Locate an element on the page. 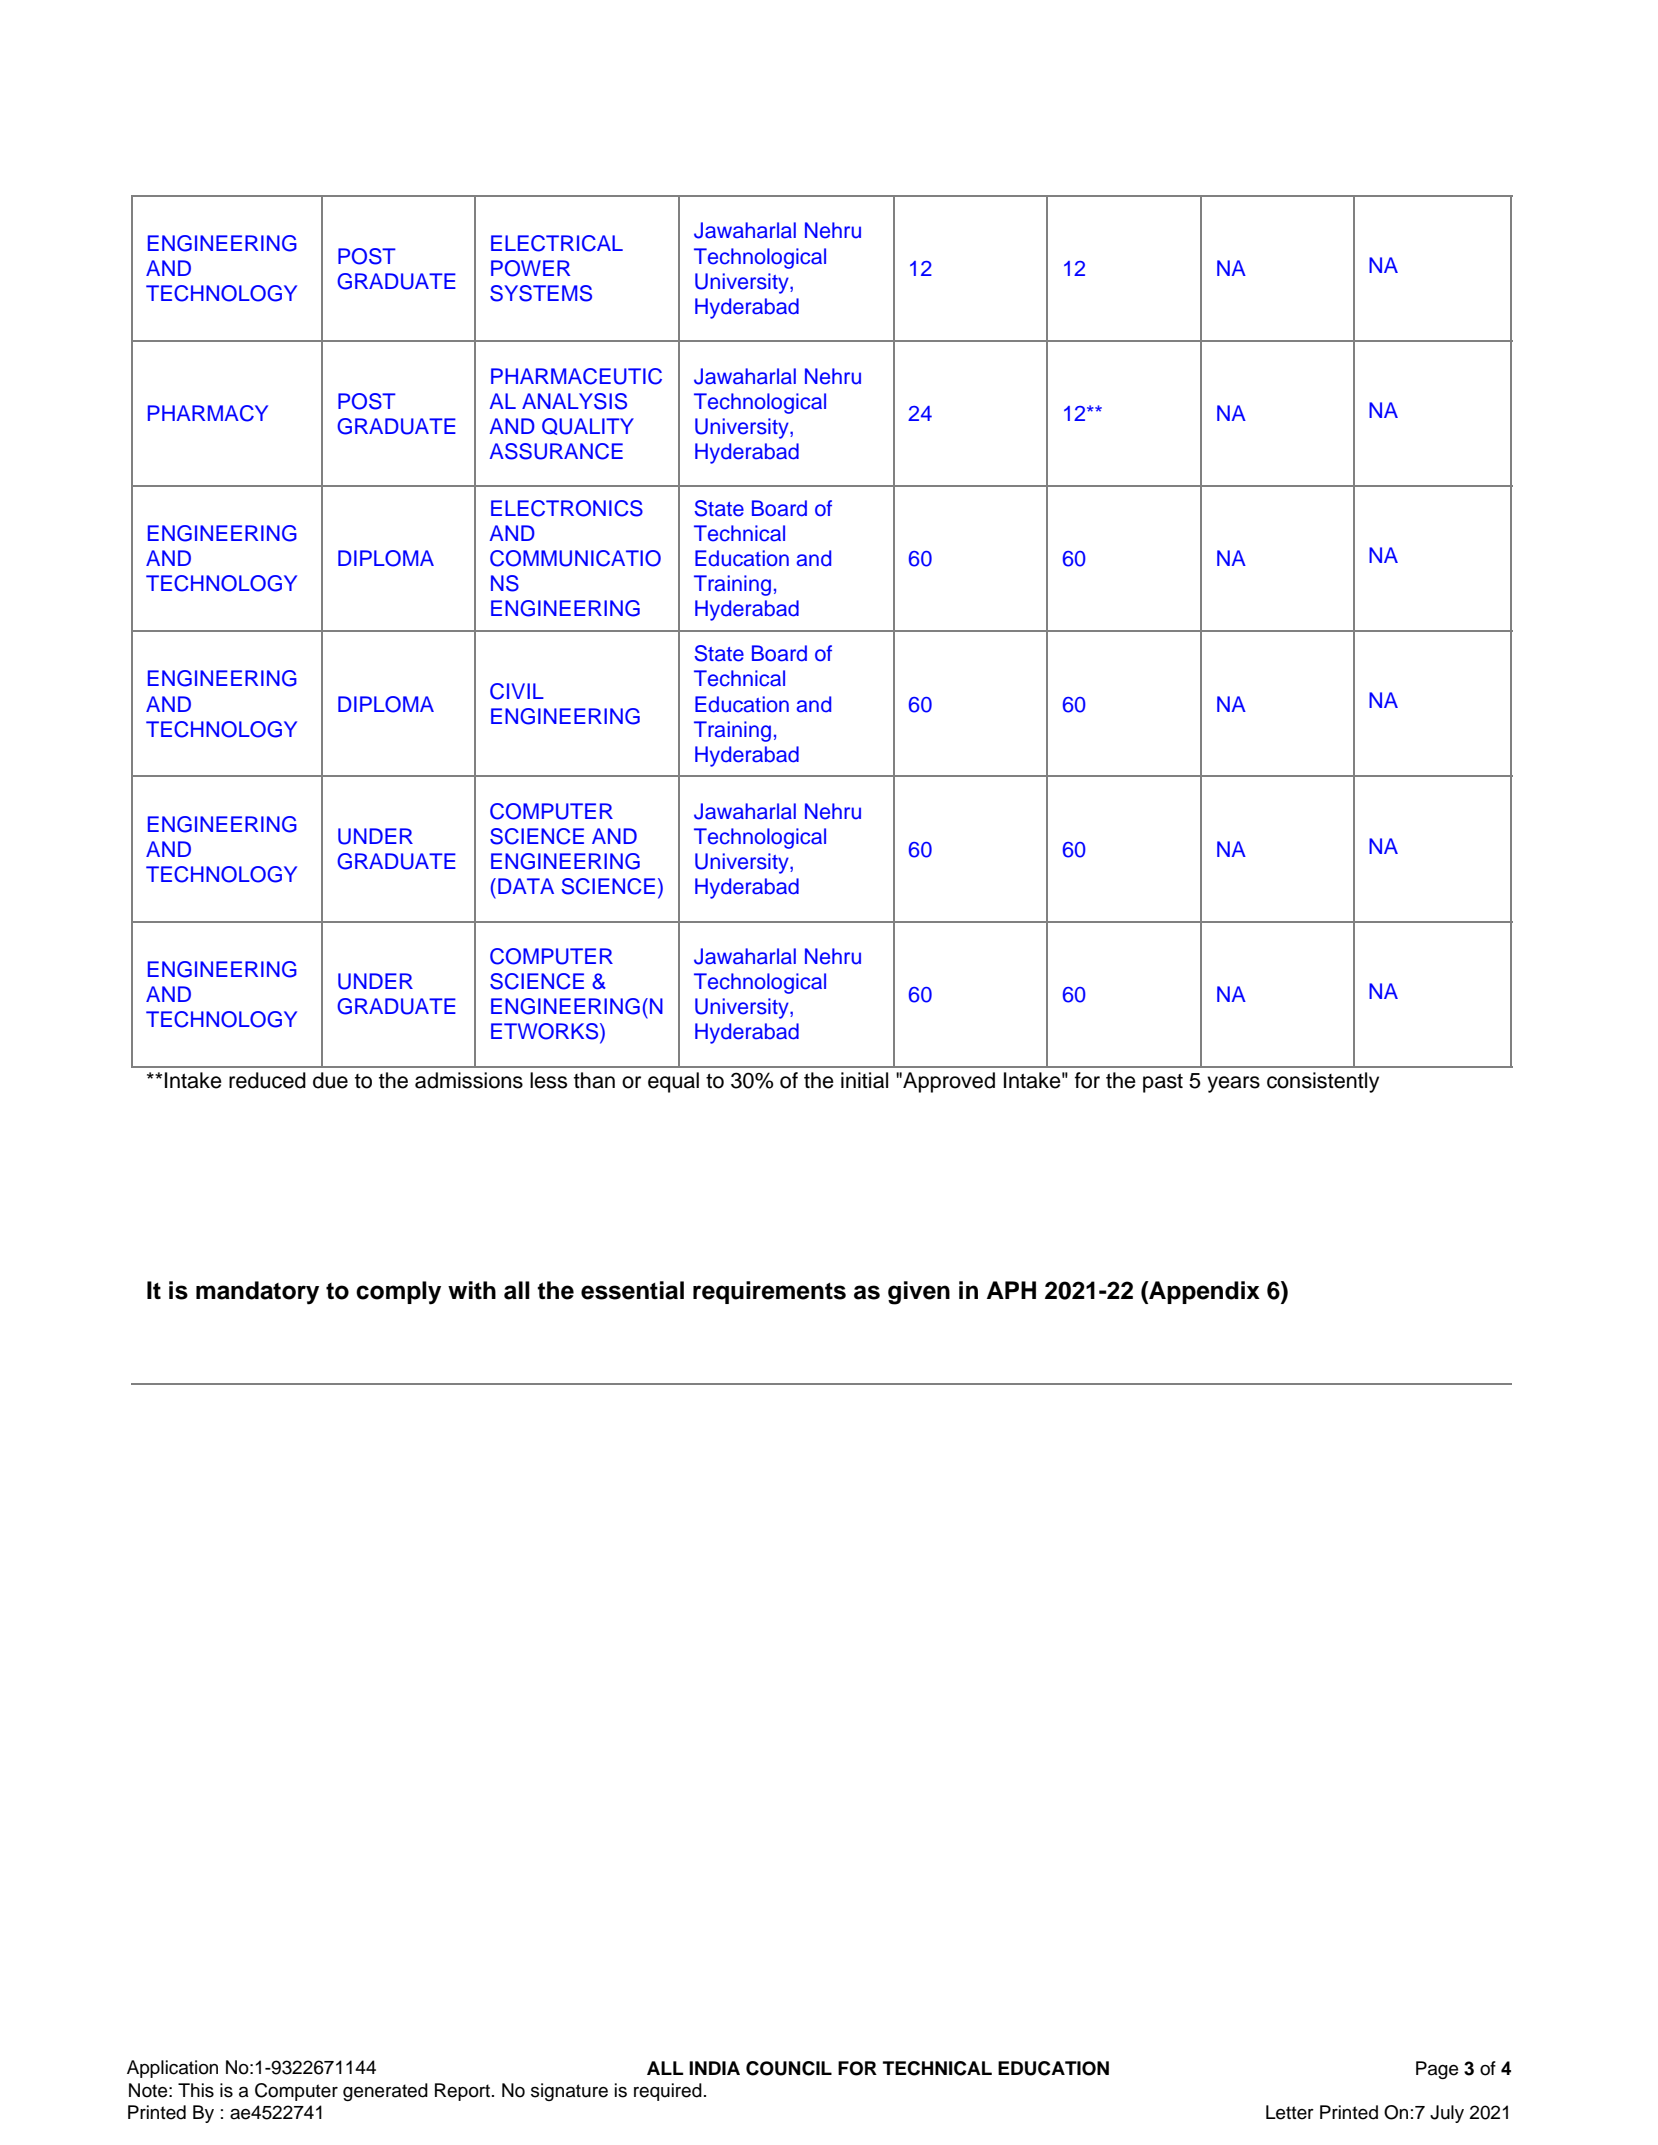  PHARMACY is located at coordinates (208, 413).
